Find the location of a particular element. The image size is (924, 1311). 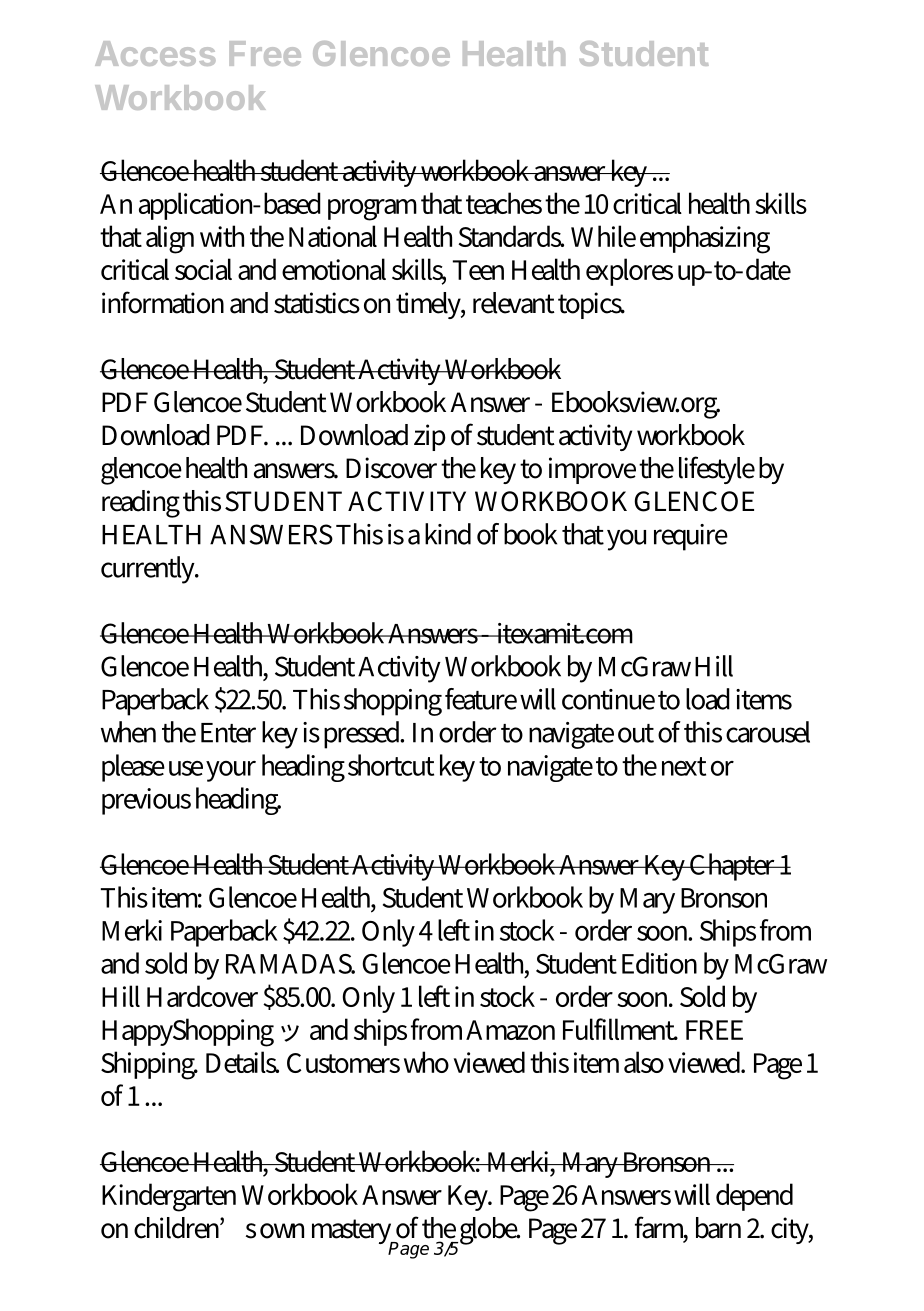

Details is located at coordinates (242, 1062).
